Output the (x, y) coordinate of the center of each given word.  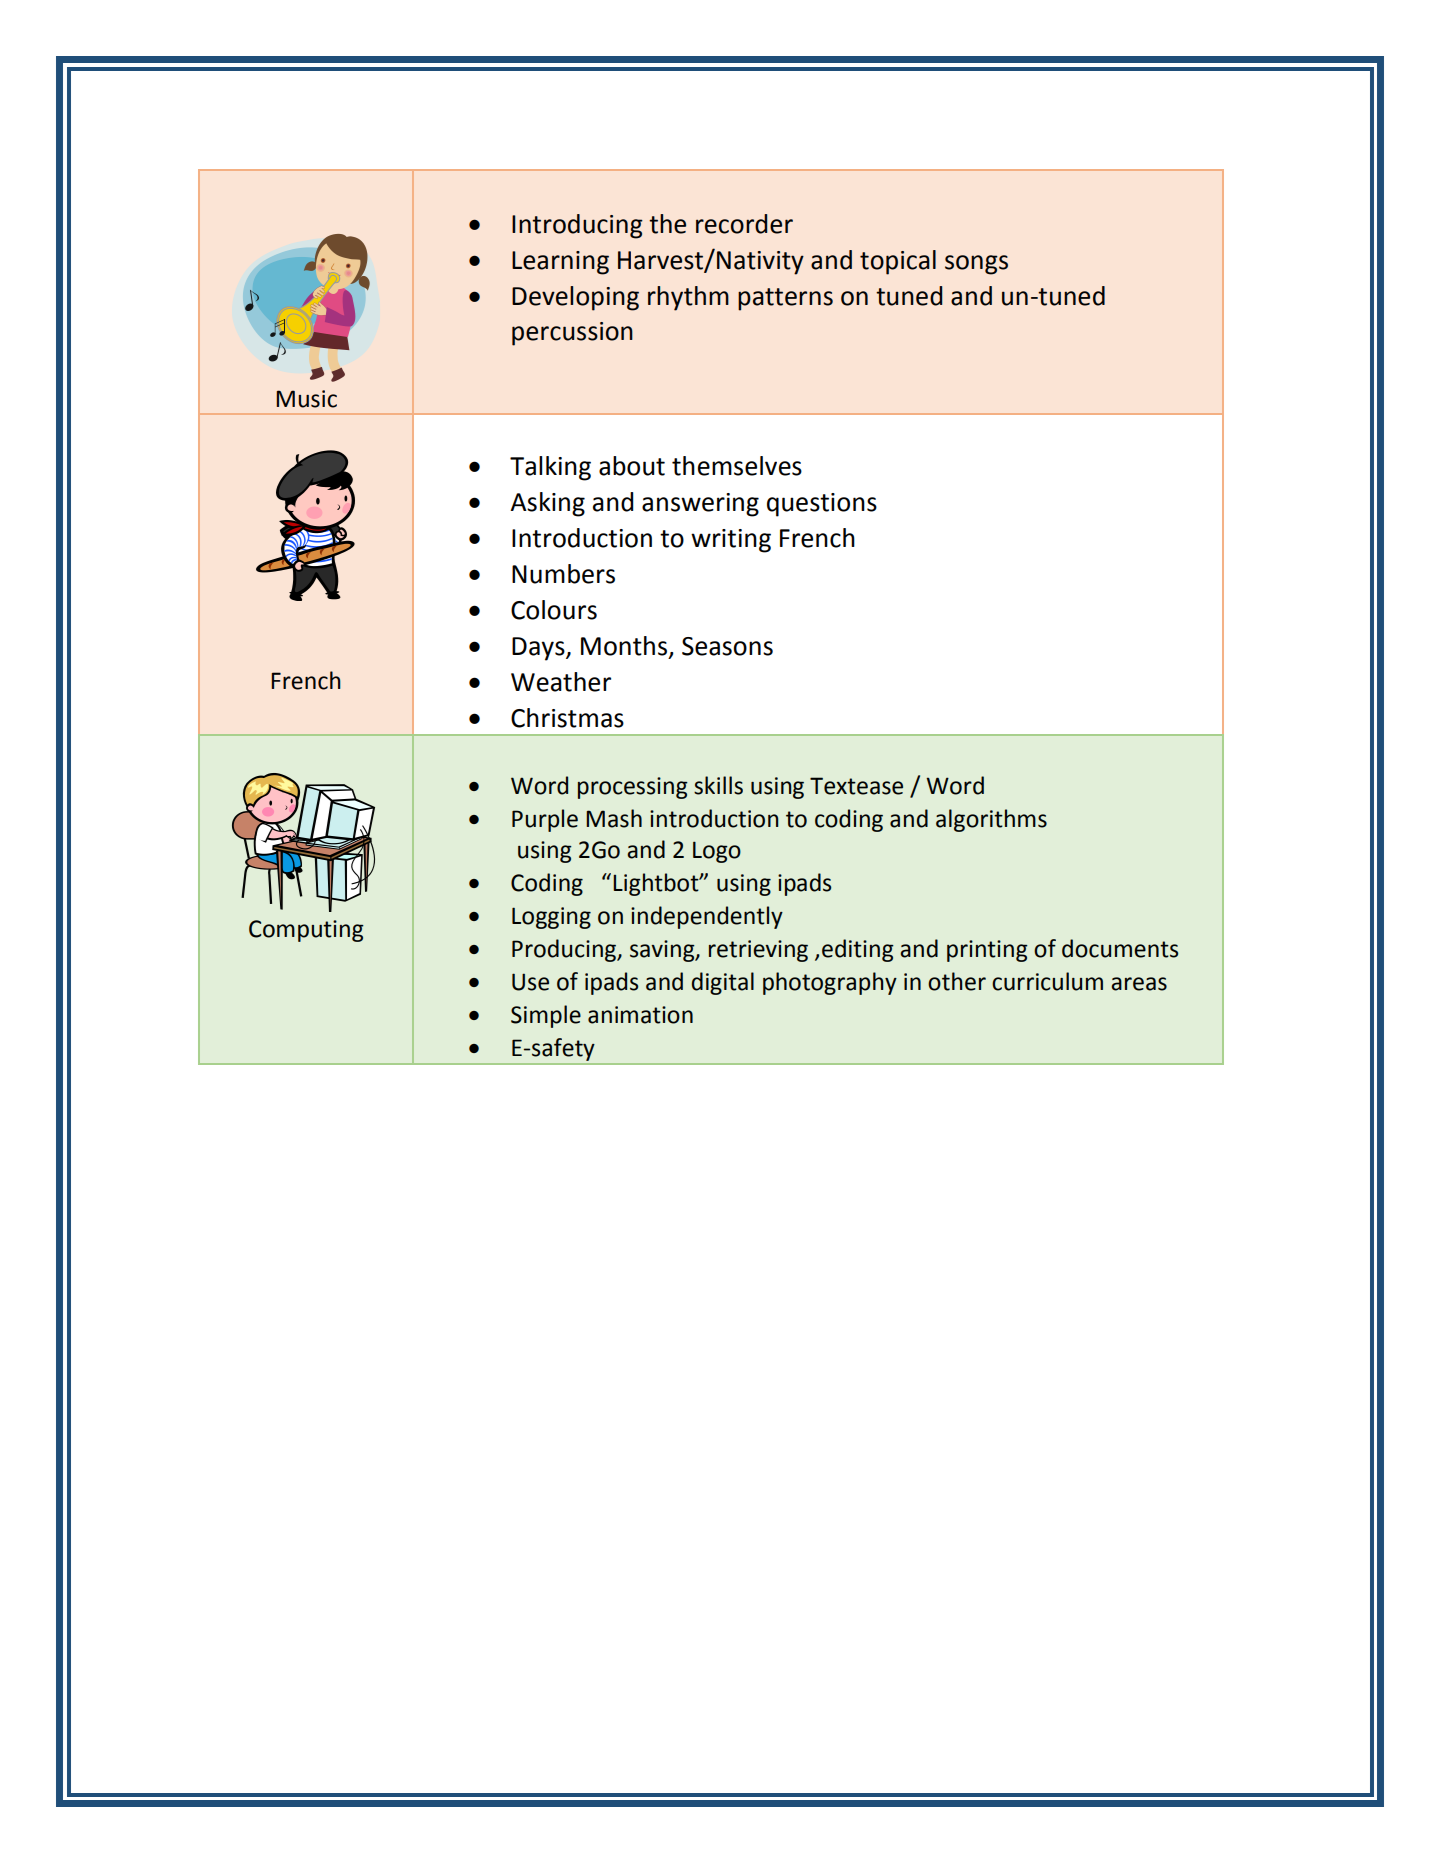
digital (723, 983)
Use (530, 982)
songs (976, 265)
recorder (744, 224)
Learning (560, 263)
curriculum (1047, 981)
